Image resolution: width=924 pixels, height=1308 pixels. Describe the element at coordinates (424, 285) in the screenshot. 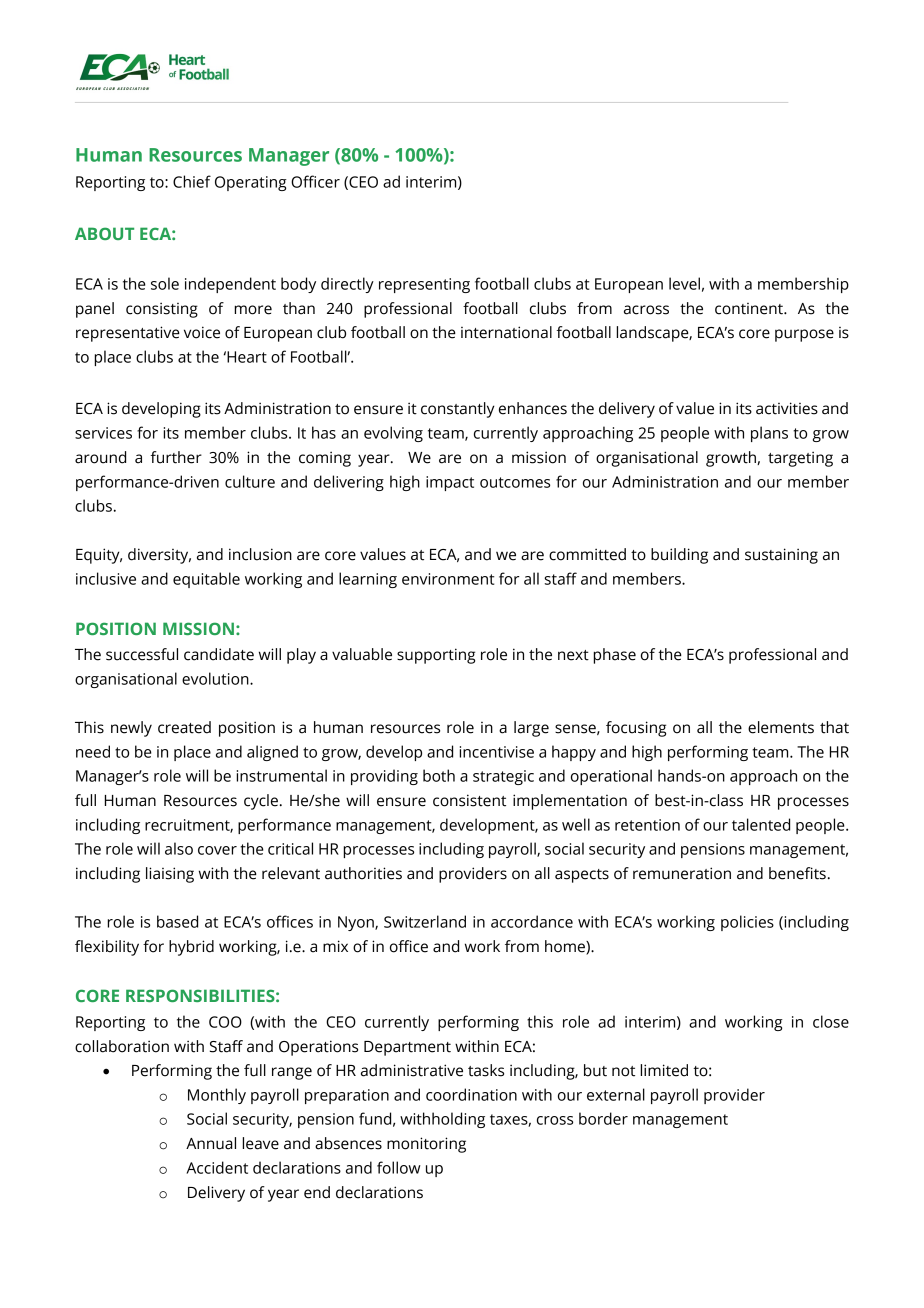

I see `representing` at that location.
